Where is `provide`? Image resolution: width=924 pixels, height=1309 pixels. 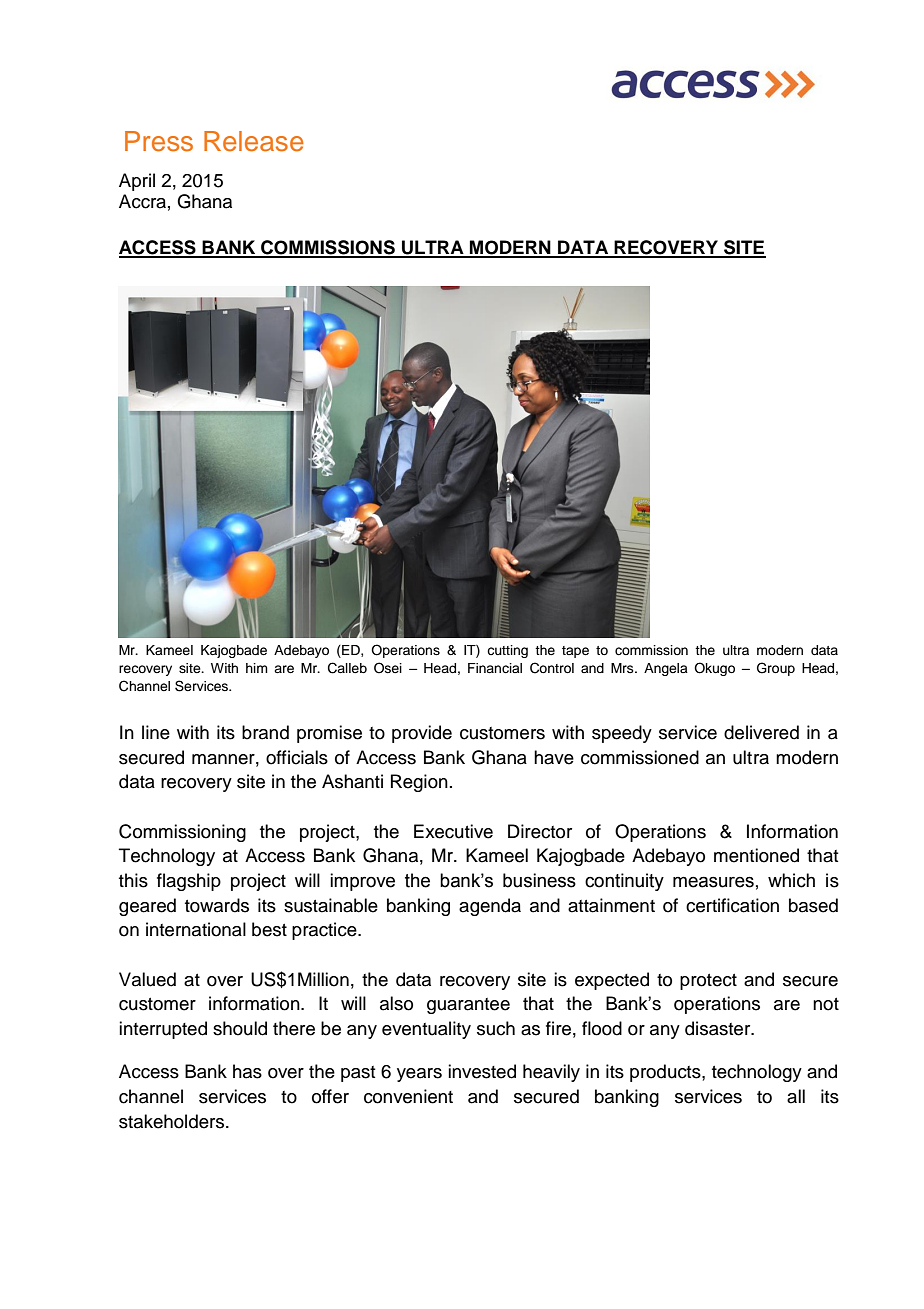
provide is located at coordinates (422, 734).
